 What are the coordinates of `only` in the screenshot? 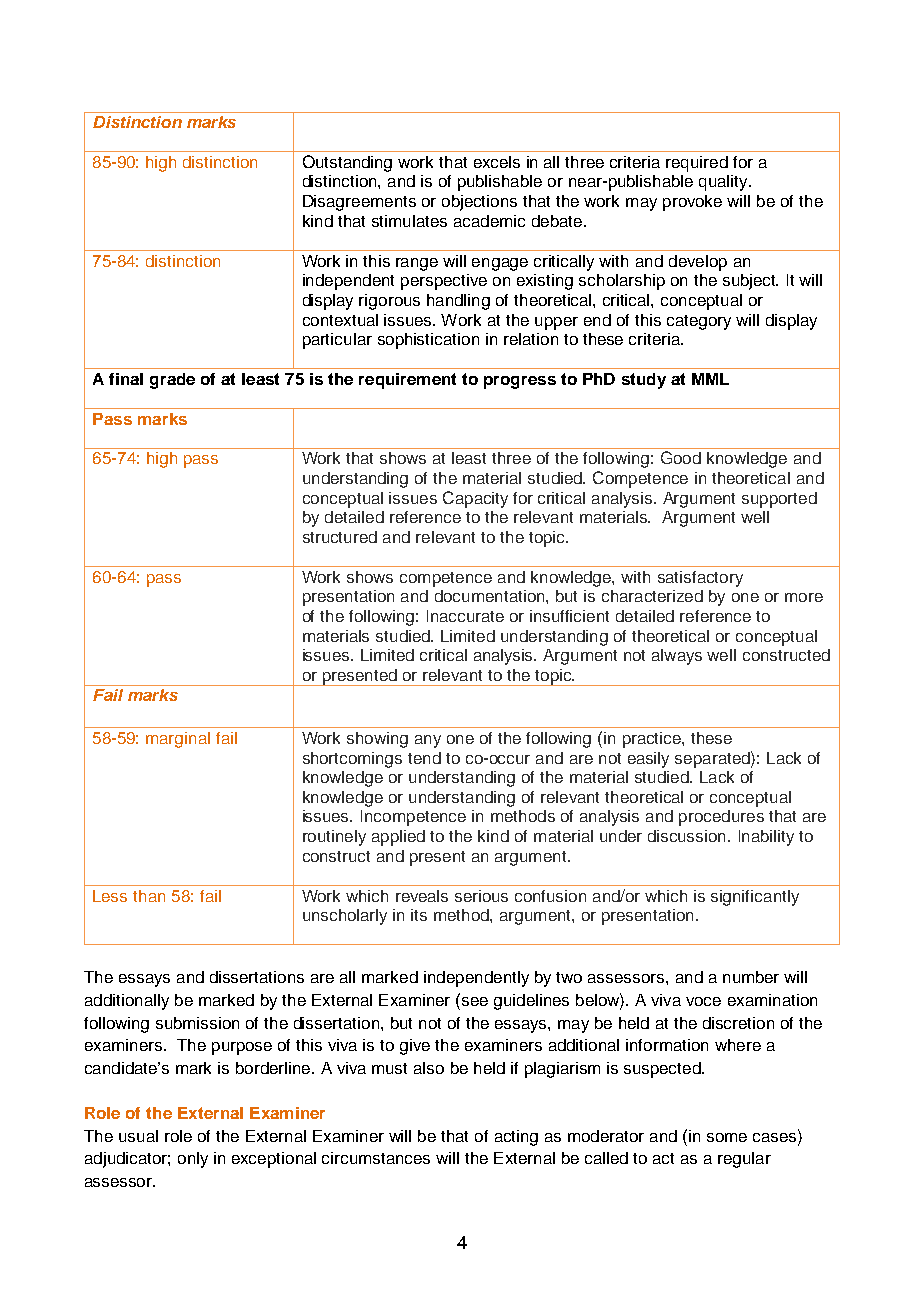 It's located at (193, 1160).
